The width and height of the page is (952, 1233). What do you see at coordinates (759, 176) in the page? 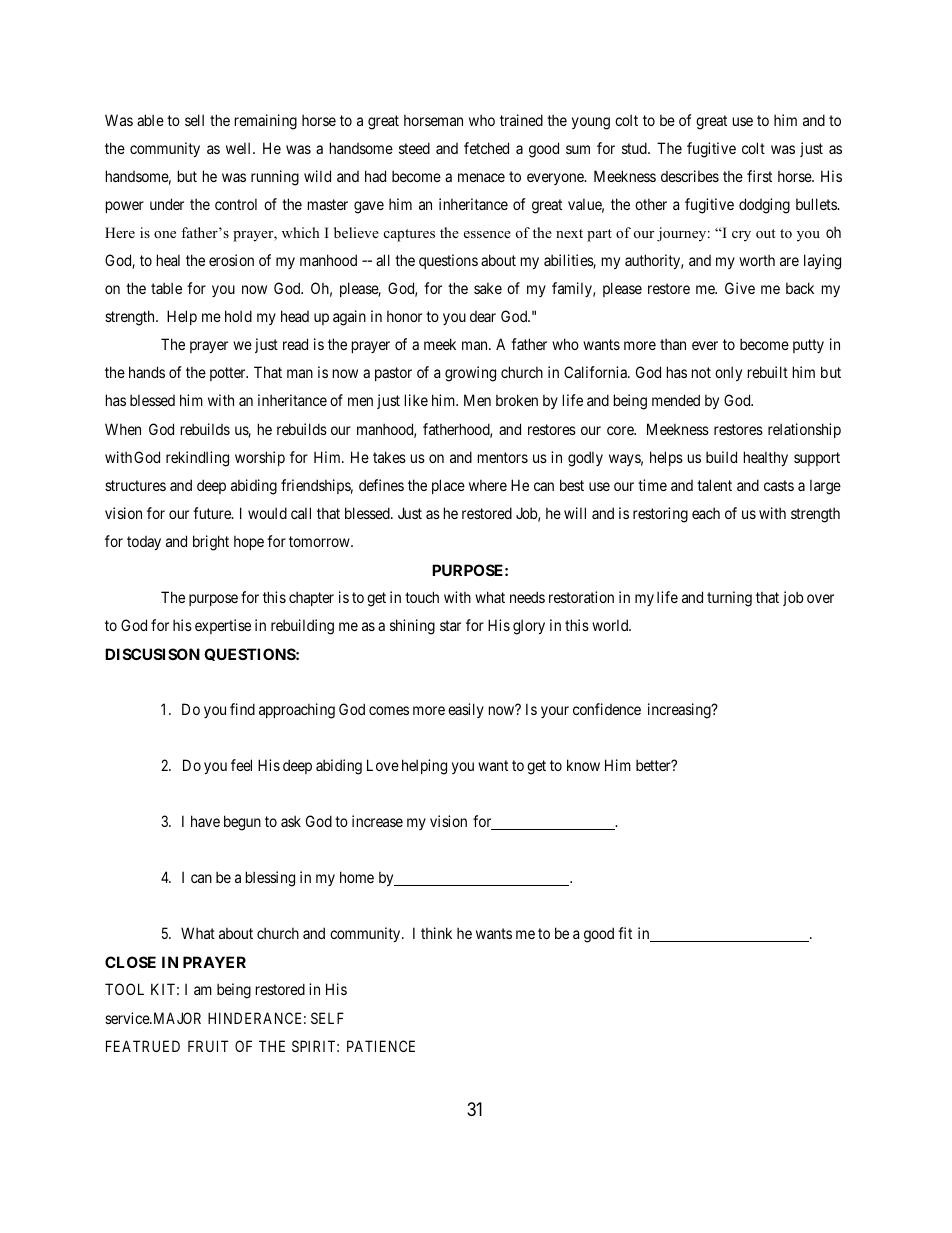
I see `first` at bounding box center [759, 176].
